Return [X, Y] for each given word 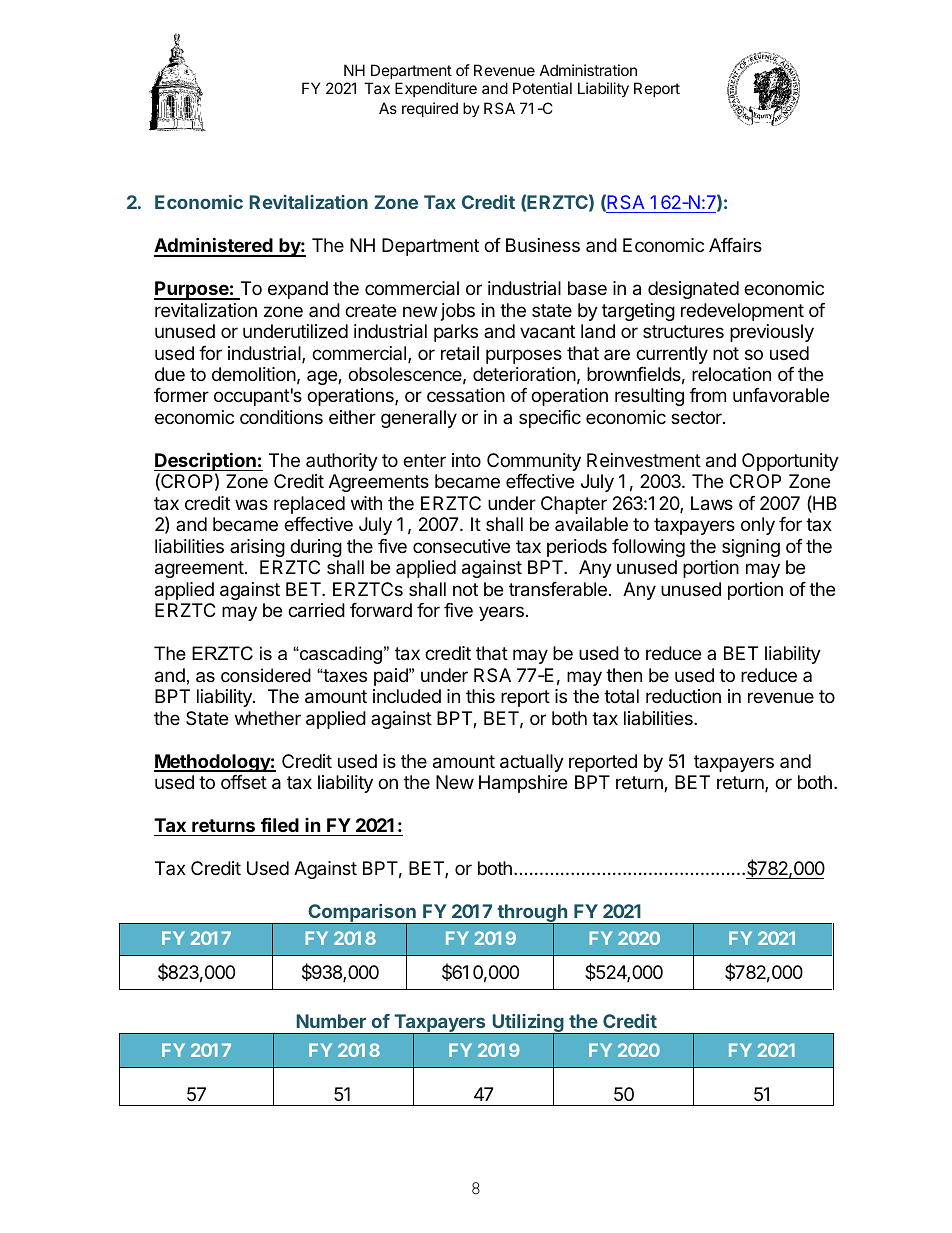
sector [697, 417]
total [621, 696]
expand [298, 290]
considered [266, 675]
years [501, 613]
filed [280, 824]
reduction [683, 696]
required [430, 109]
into [466, 460]
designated [693, 290]
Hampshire [523, 784]
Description [206, 463]
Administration [588, 70]
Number [331, 1021]
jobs [458, 312]
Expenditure [436, 89]
